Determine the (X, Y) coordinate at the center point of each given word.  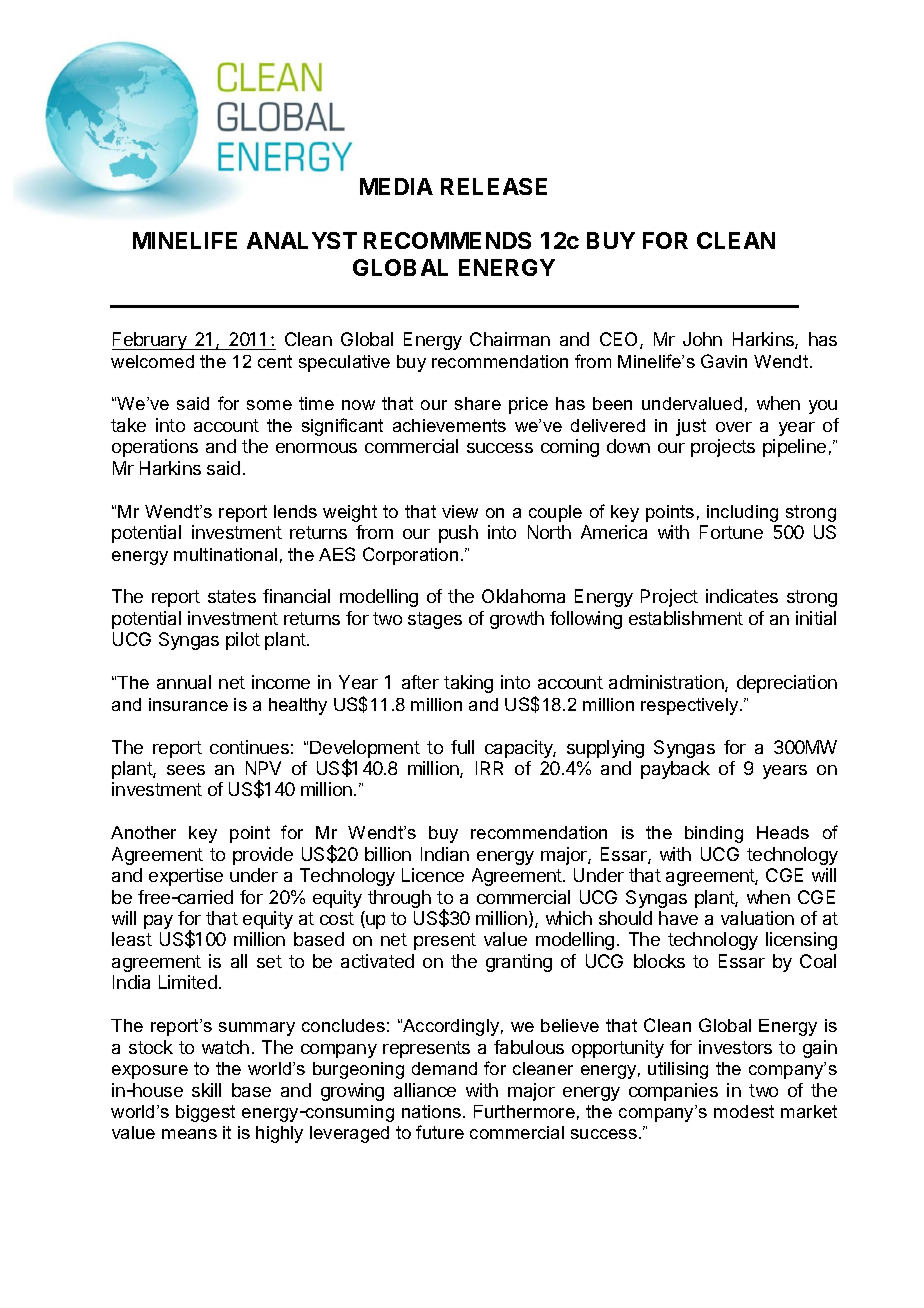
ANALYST (302, 240)
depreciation (787, 684)
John (702, 339)
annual (184, 682)
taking (468, 684)
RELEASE (494, 186)
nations (433, 1111)
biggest (205, 1113)
